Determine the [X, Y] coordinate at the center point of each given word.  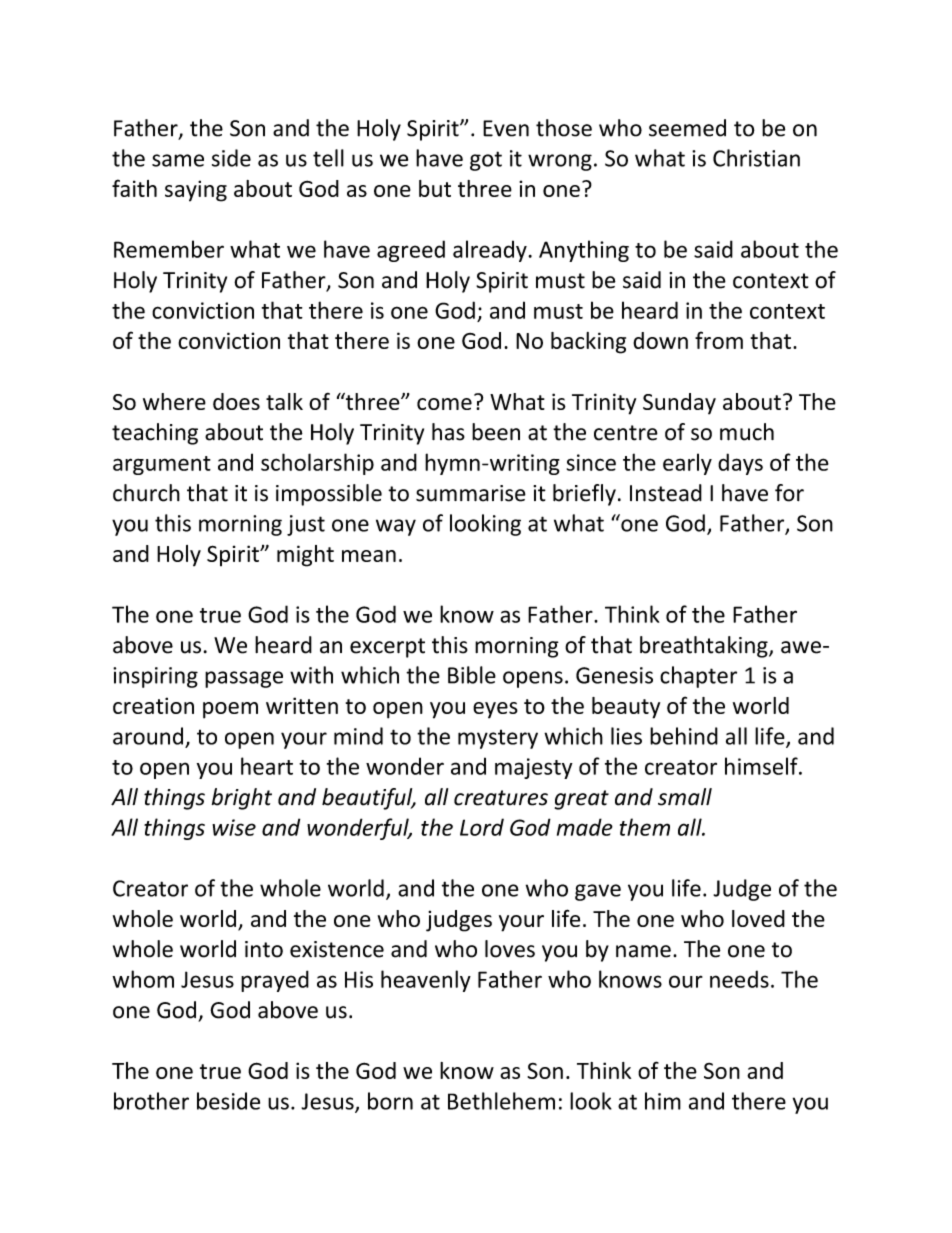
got [486, 161]
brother [151, 1101]
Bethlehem [501, 1101]
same [178, 160]
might [305, 556]
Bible [472, 675]
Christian [756, 158]
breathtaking [705, 647]
